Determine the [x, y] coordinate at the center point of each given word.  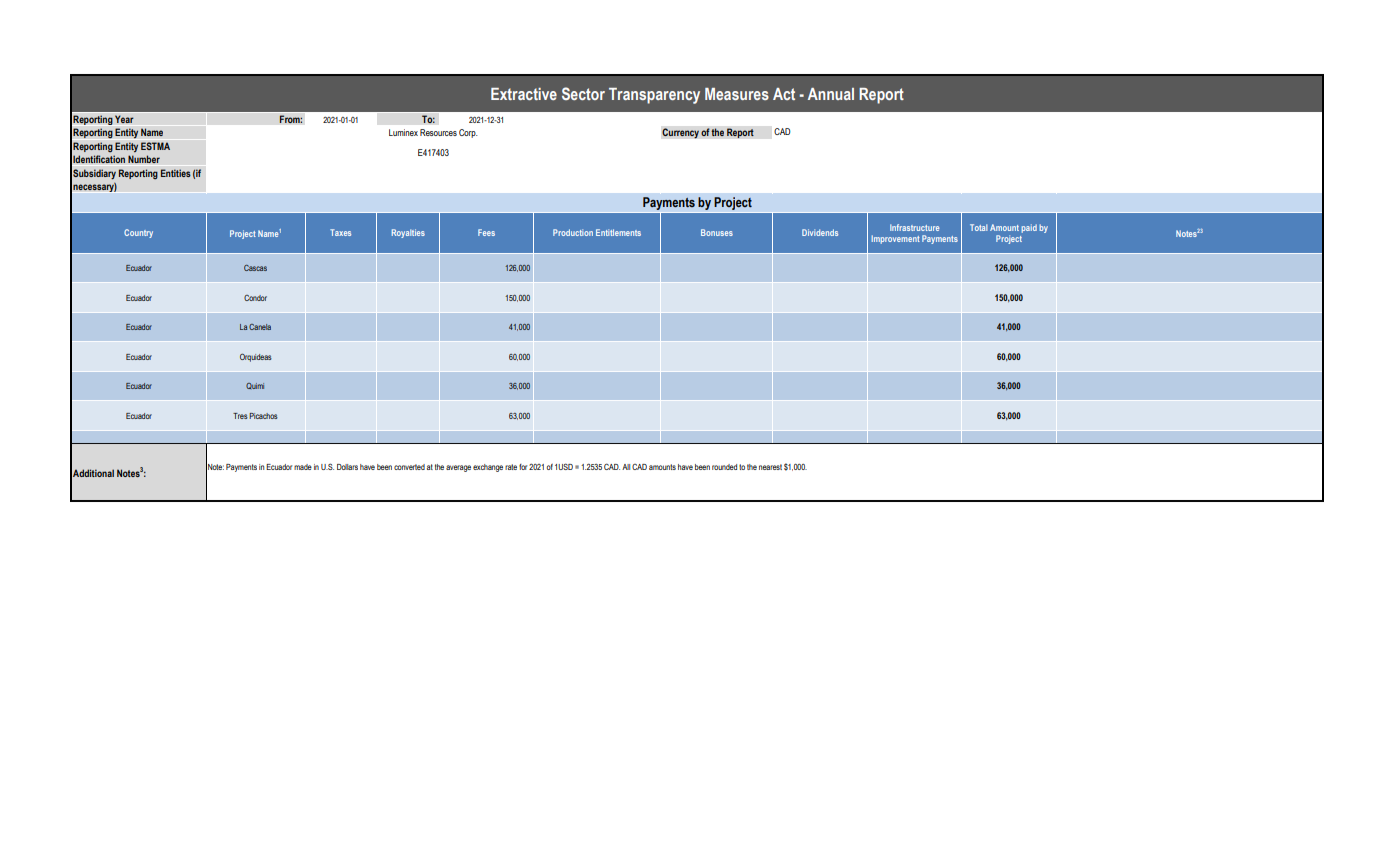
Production [573, 232]
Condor [255, 298]
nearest [770, 467]
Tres [240, 416]
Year [124, 119]
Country [138, 233]
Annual [831, 94]
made [303, 467]
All [626, 467]
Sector [583, 93]
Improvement [895, 239]
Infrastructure [914, 227]
